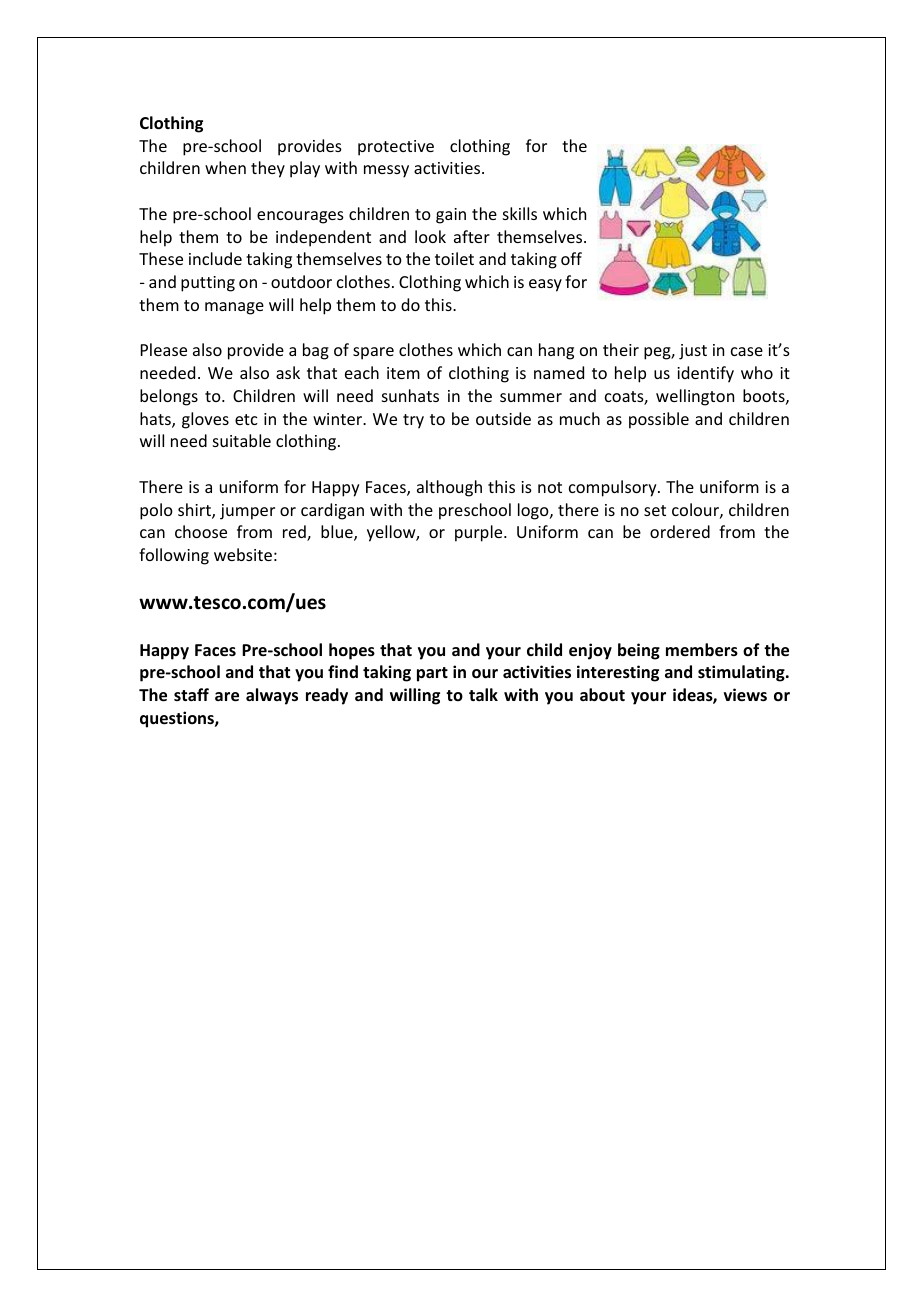 The height and width of the screenshot is (1307, 924). I want to click on ask, so click(288, 372).
